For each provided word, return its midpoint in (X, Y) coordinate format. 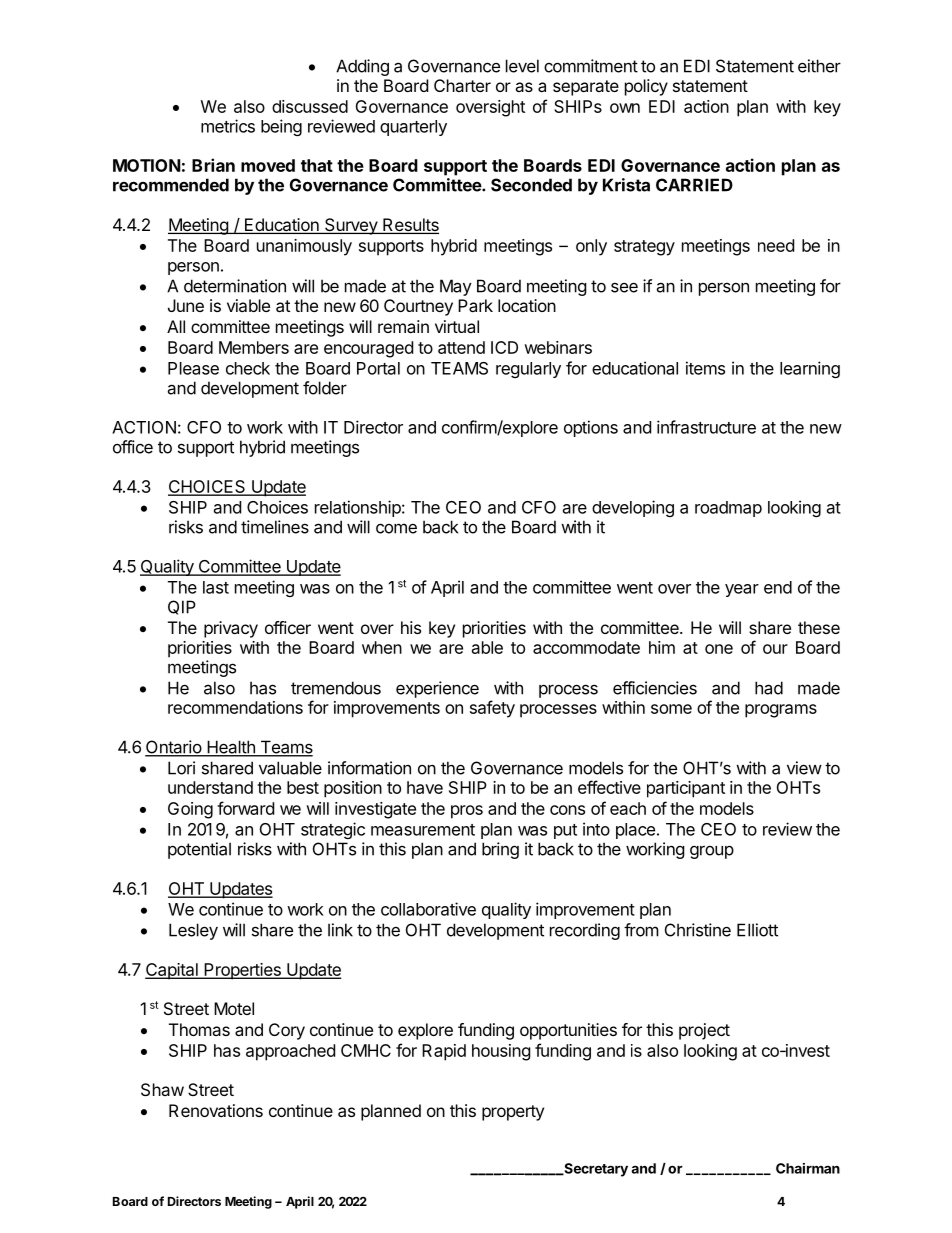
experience (437, 689)
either (819, 66)
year (742, 590)
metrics (228, 126)
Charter (462, 85)
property (513, 1113)
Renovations (216, 1110)
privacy (231, 629)
